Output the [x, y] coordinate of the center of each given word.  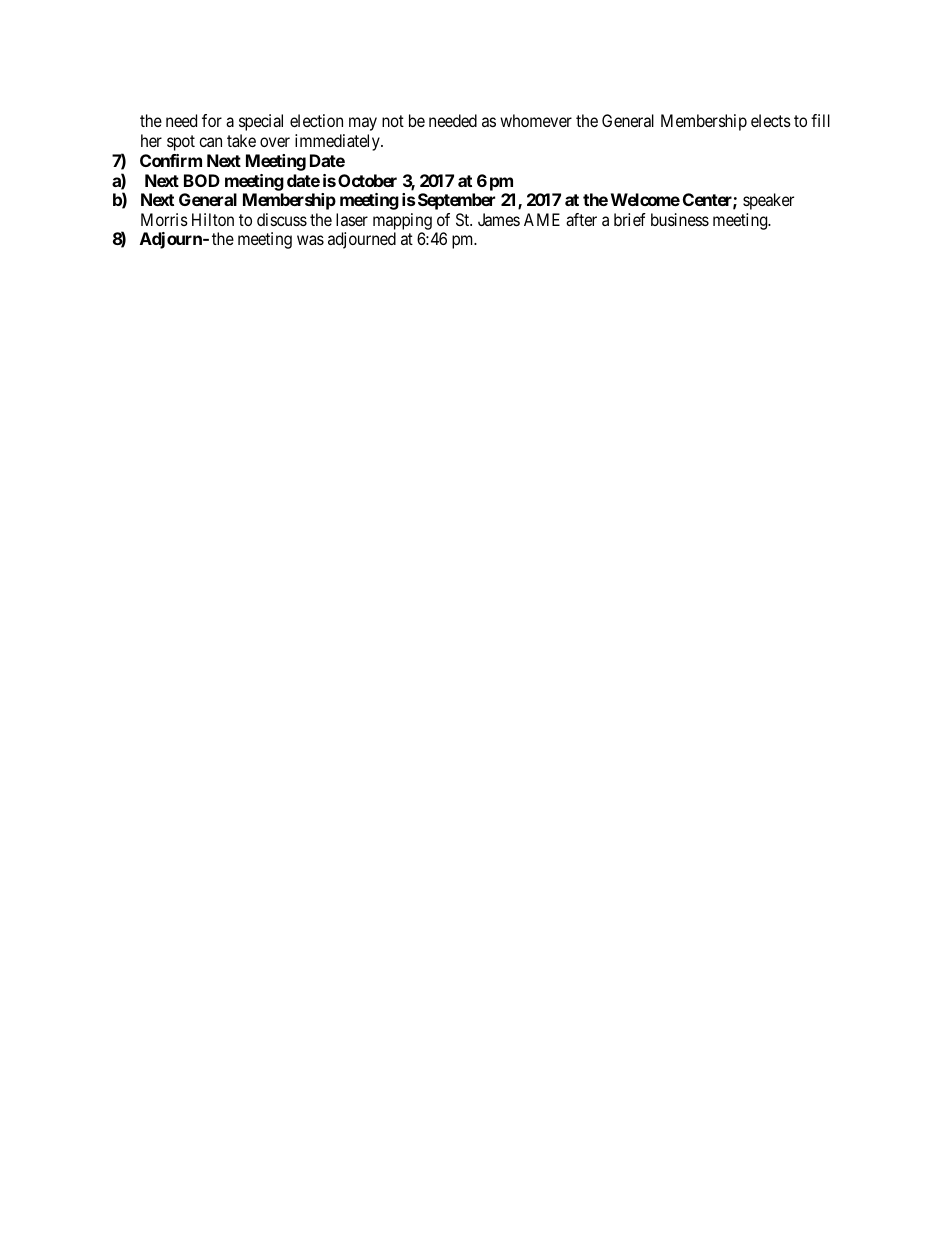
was [310, 240]
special [261, 122]
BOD [202, 180]
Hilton [213, 219]
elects [771, 120]
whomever [536, 120]
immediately [338, 142]
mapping [402, 221]
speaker [768, 201]
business [680, 219]
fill [820, 120]
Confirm [171, 160]
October [367, 180]
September [456, 201]
